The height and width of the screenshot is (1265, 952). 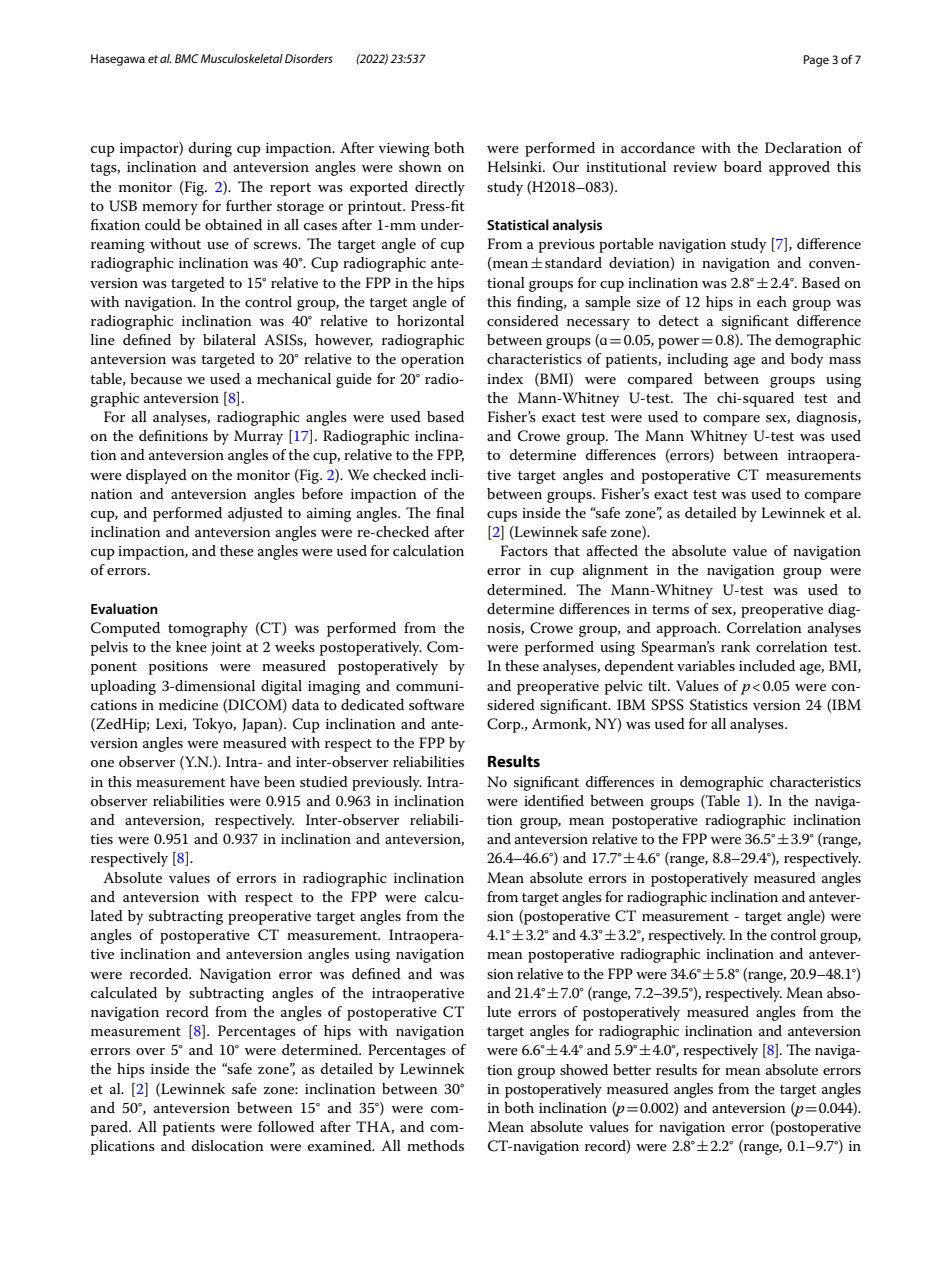 What do you see at coordinates (188, 704) in the screenshot?
I see `medicine` at bounding box center [188, 704].
